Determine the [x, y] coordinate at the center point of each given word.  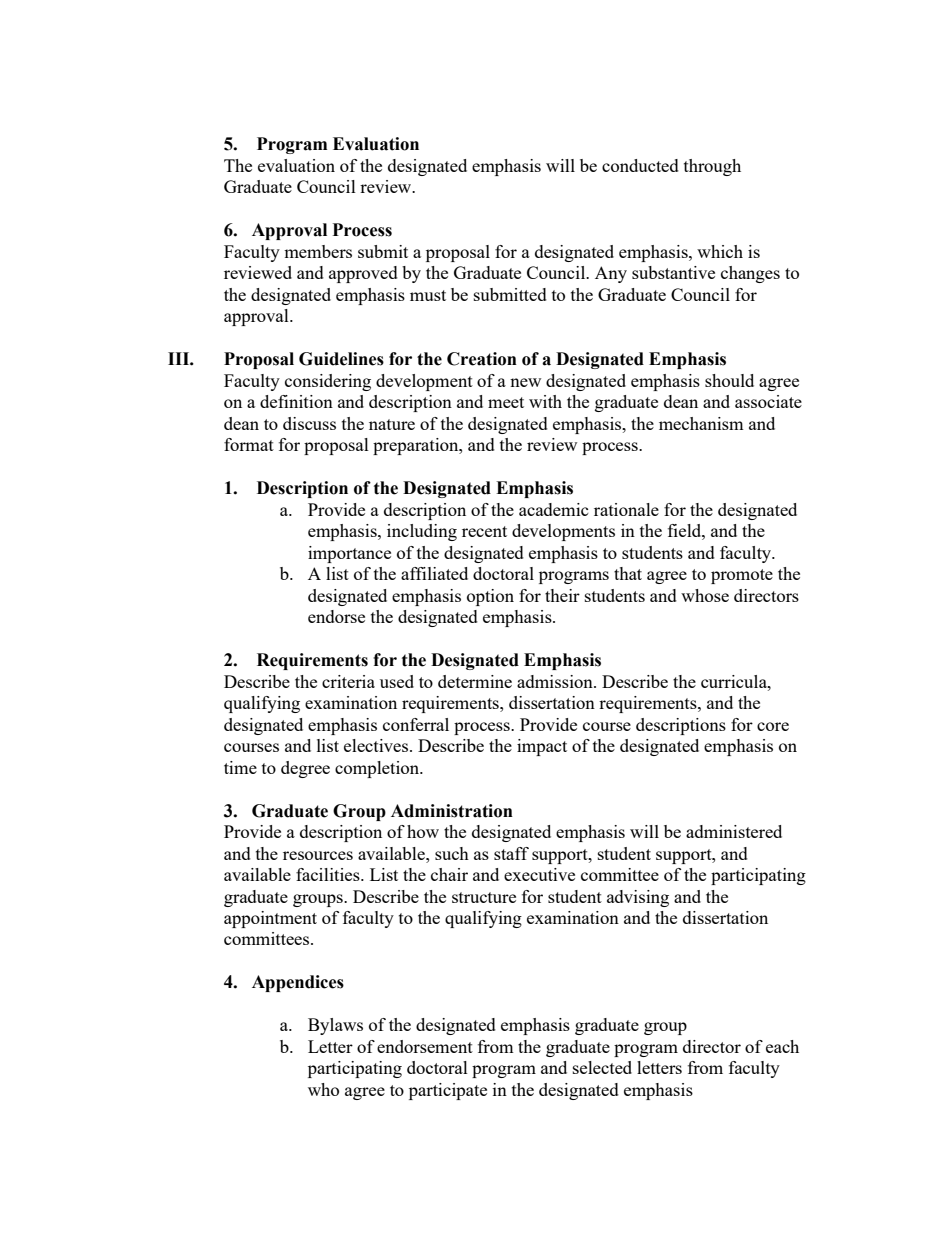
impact [542, 747]
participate [448, 1091]
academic [554, 509]
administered [734, 831]
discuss [309, 423]
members [318, 251]
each [782, 1046]
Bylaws [335, 1026]
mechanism [701, 423]
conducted [640, 165]
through [712, 167]
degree [305, 769]
